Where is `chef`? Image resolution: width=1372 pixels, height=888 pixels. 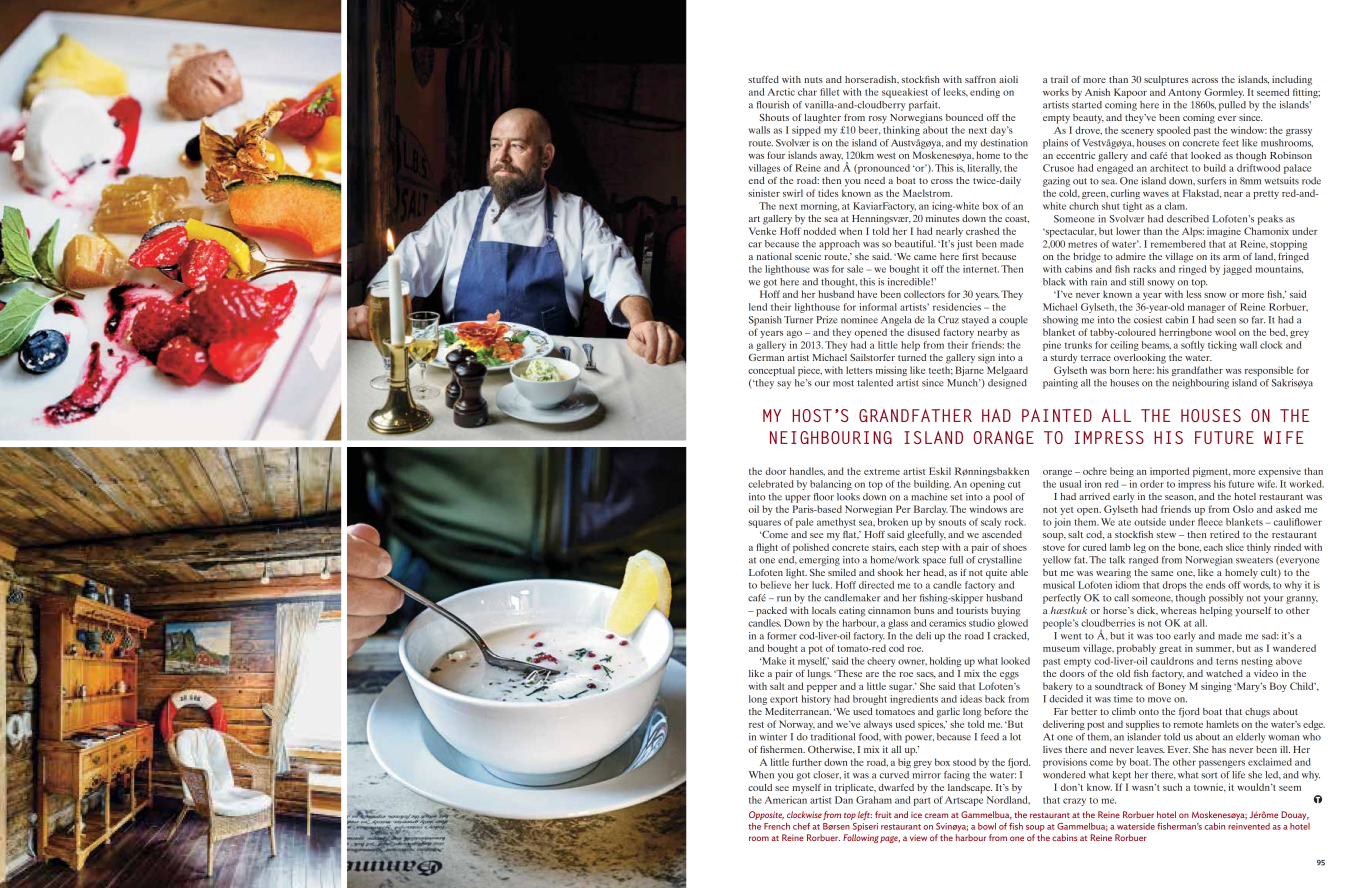
chef is located at coordinates (801, 826).
